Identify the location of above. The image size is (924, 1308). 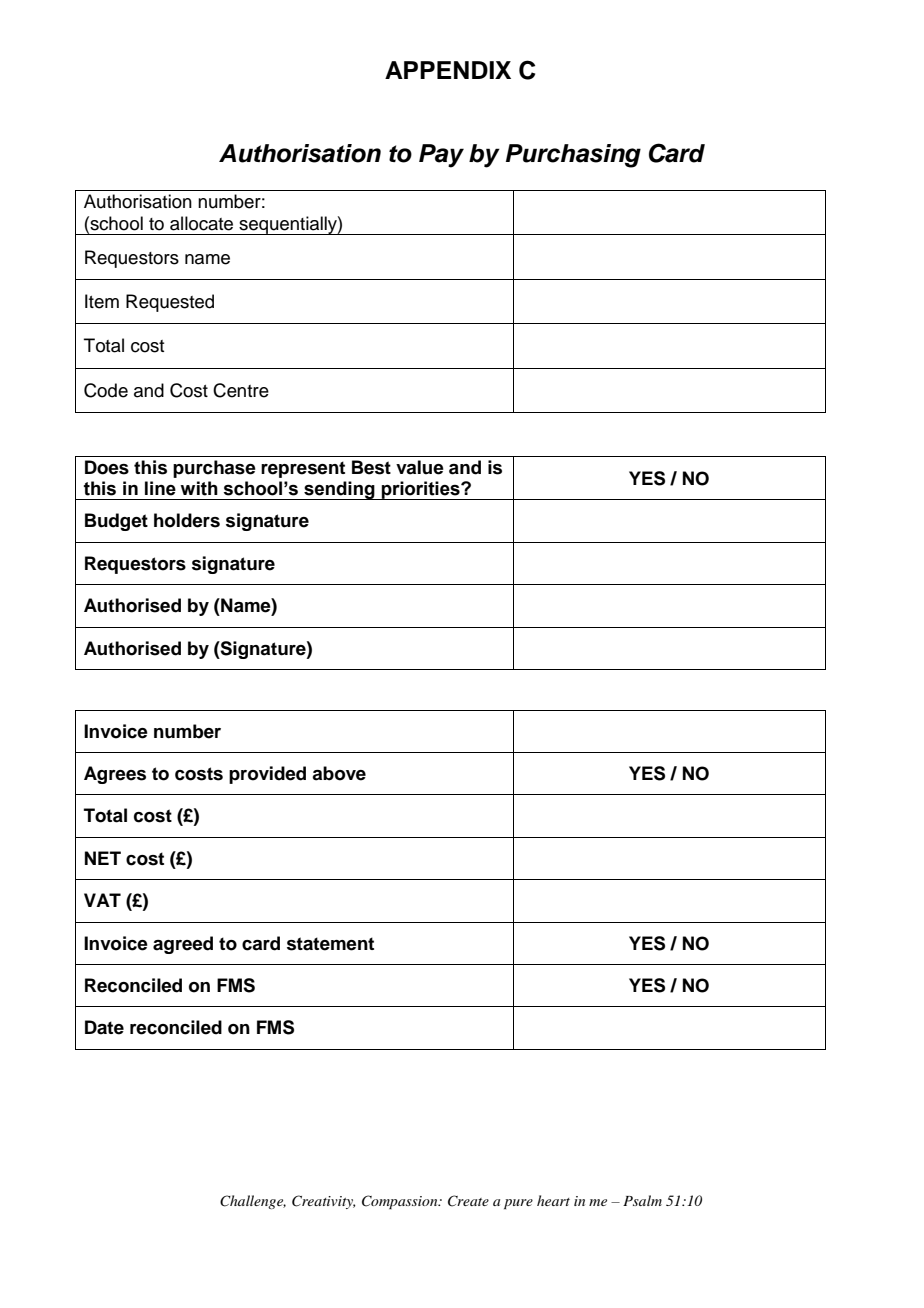
(339, 773).
